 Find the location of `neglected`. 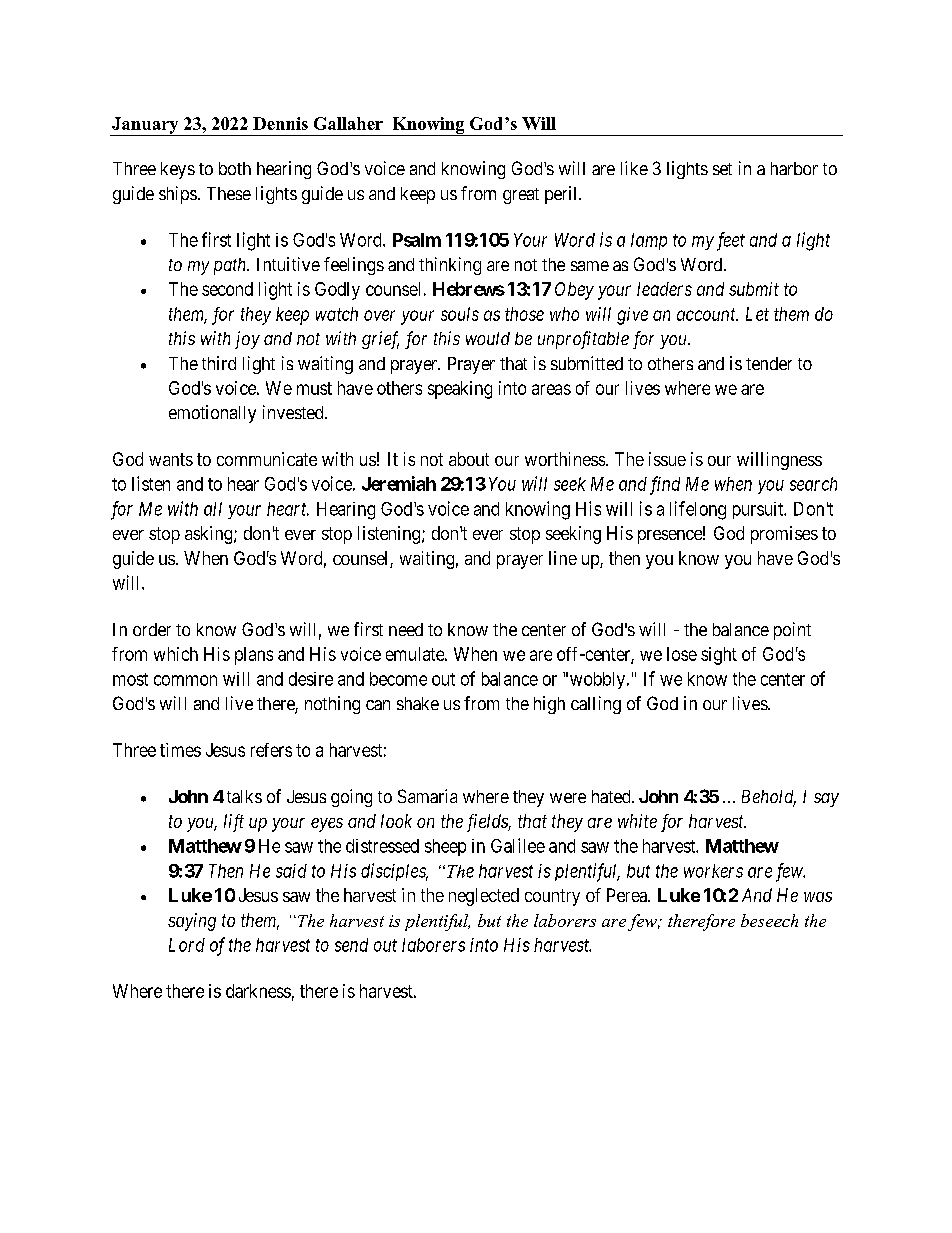

neglected is located at coordinates (484, 897).
